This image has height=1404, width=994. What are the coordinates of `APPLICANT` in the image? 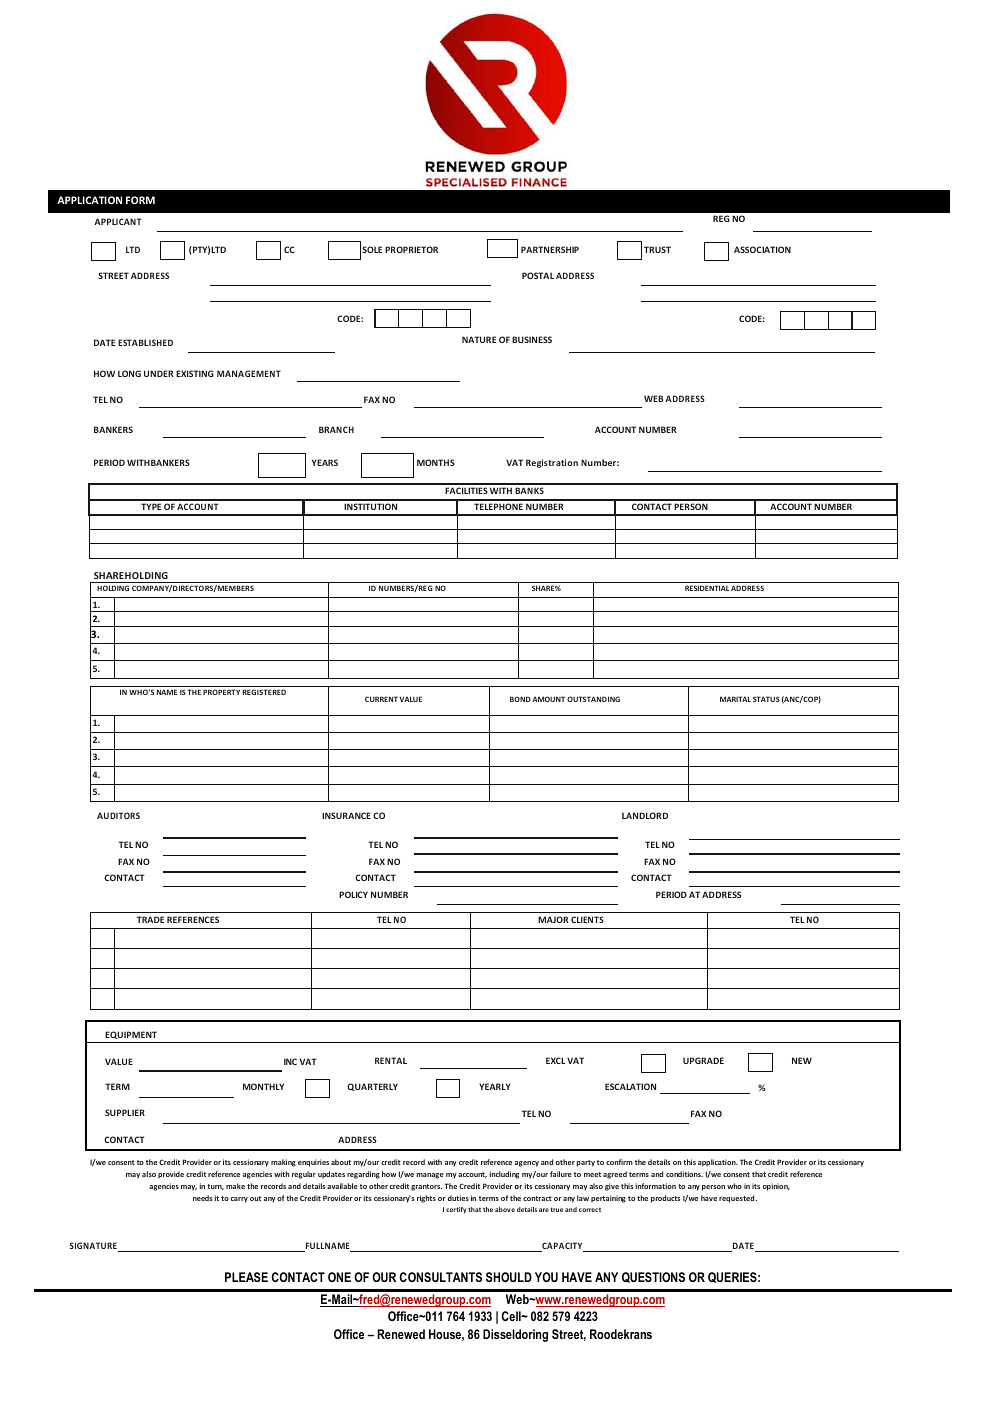 It's located at (117, 221).
